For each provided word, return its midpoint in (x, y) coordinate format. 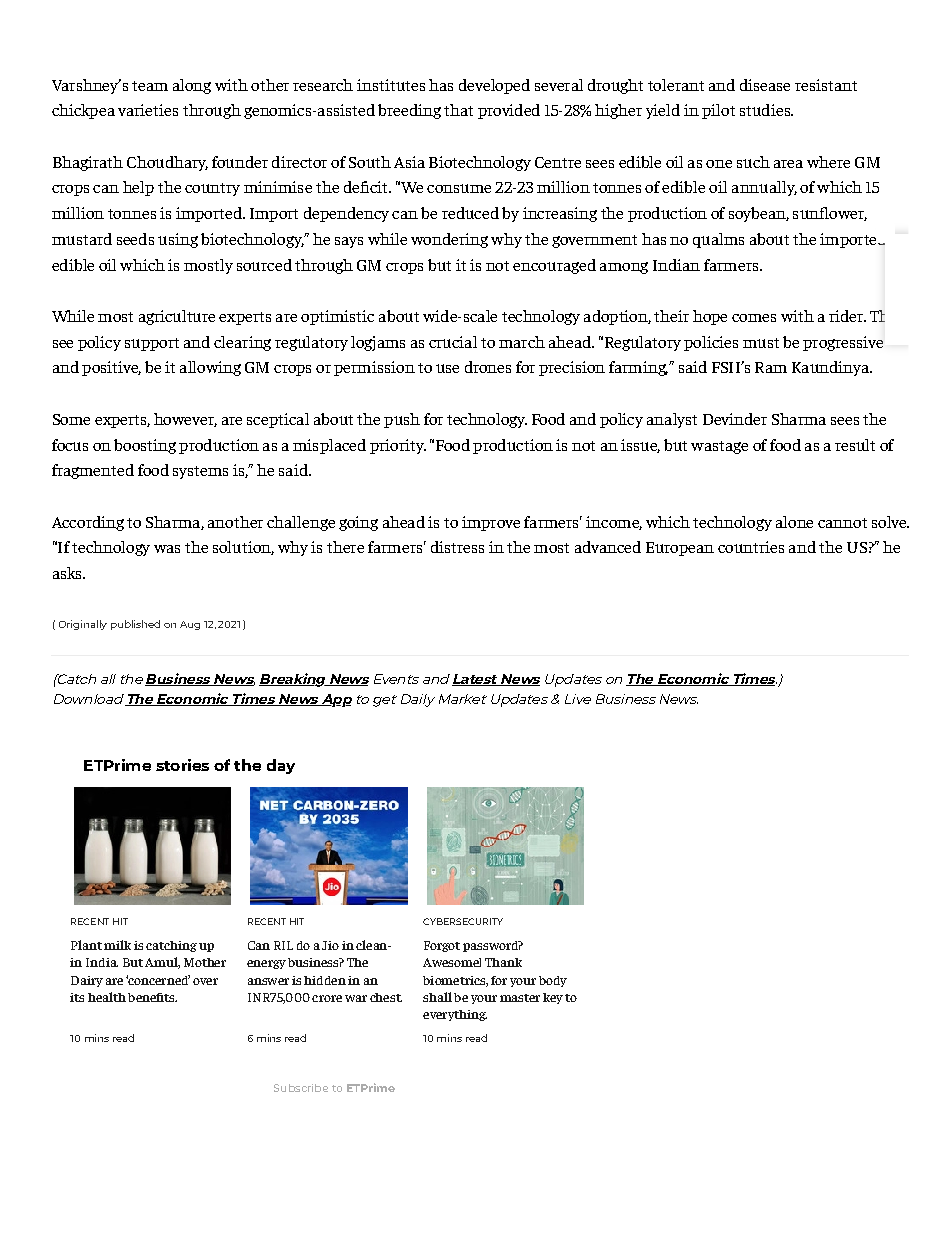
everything (455, 1015)
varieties (148, 110)
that (458, 110)
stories (182, 765)
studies (766, 110)
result (855, 445)
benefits (152, 997)
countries (751, 547)
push (402, 420)
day (281, 766)
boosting (145, 446)
